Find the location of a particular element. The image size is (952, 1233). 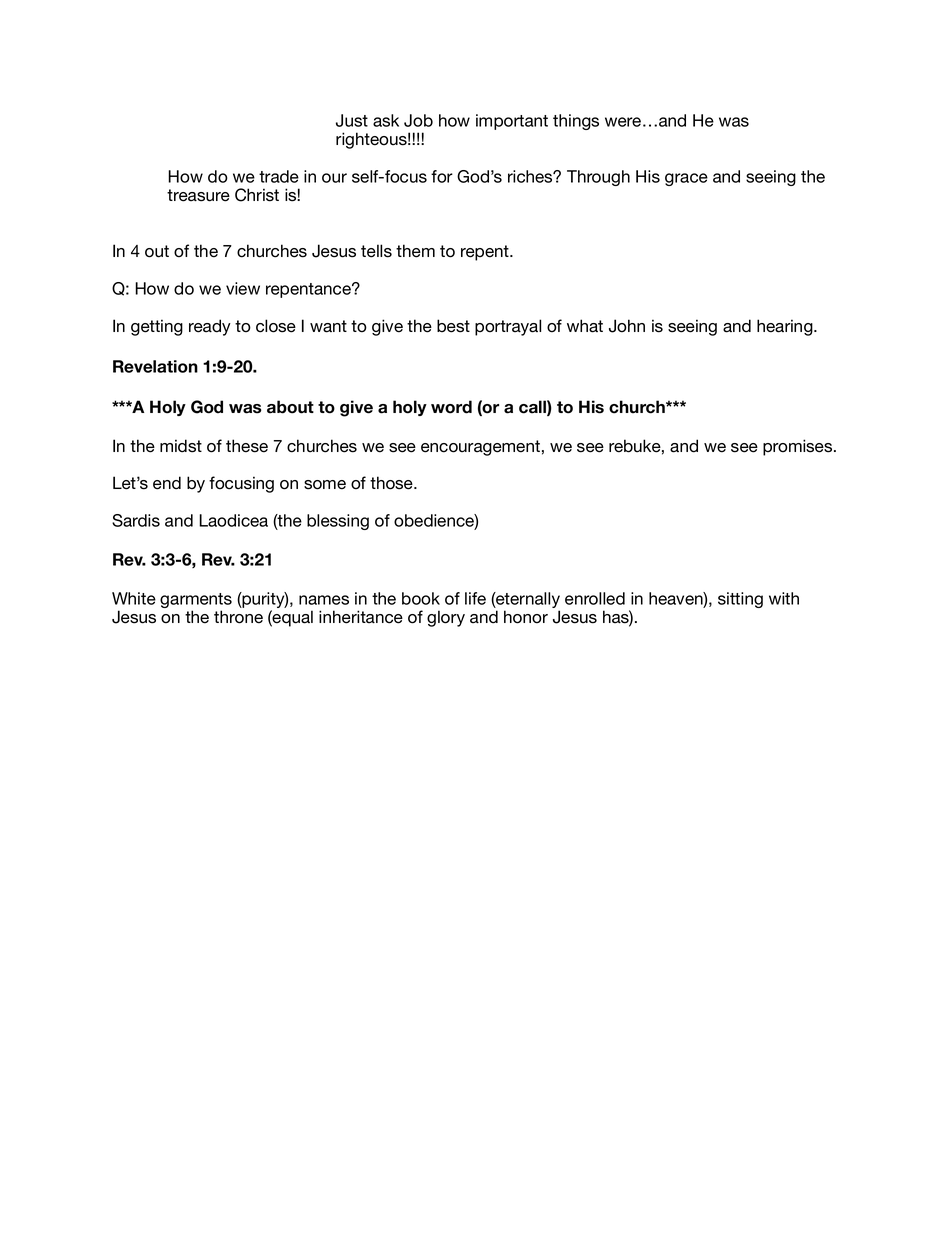

hearing is located at coordinates (786, 327).
